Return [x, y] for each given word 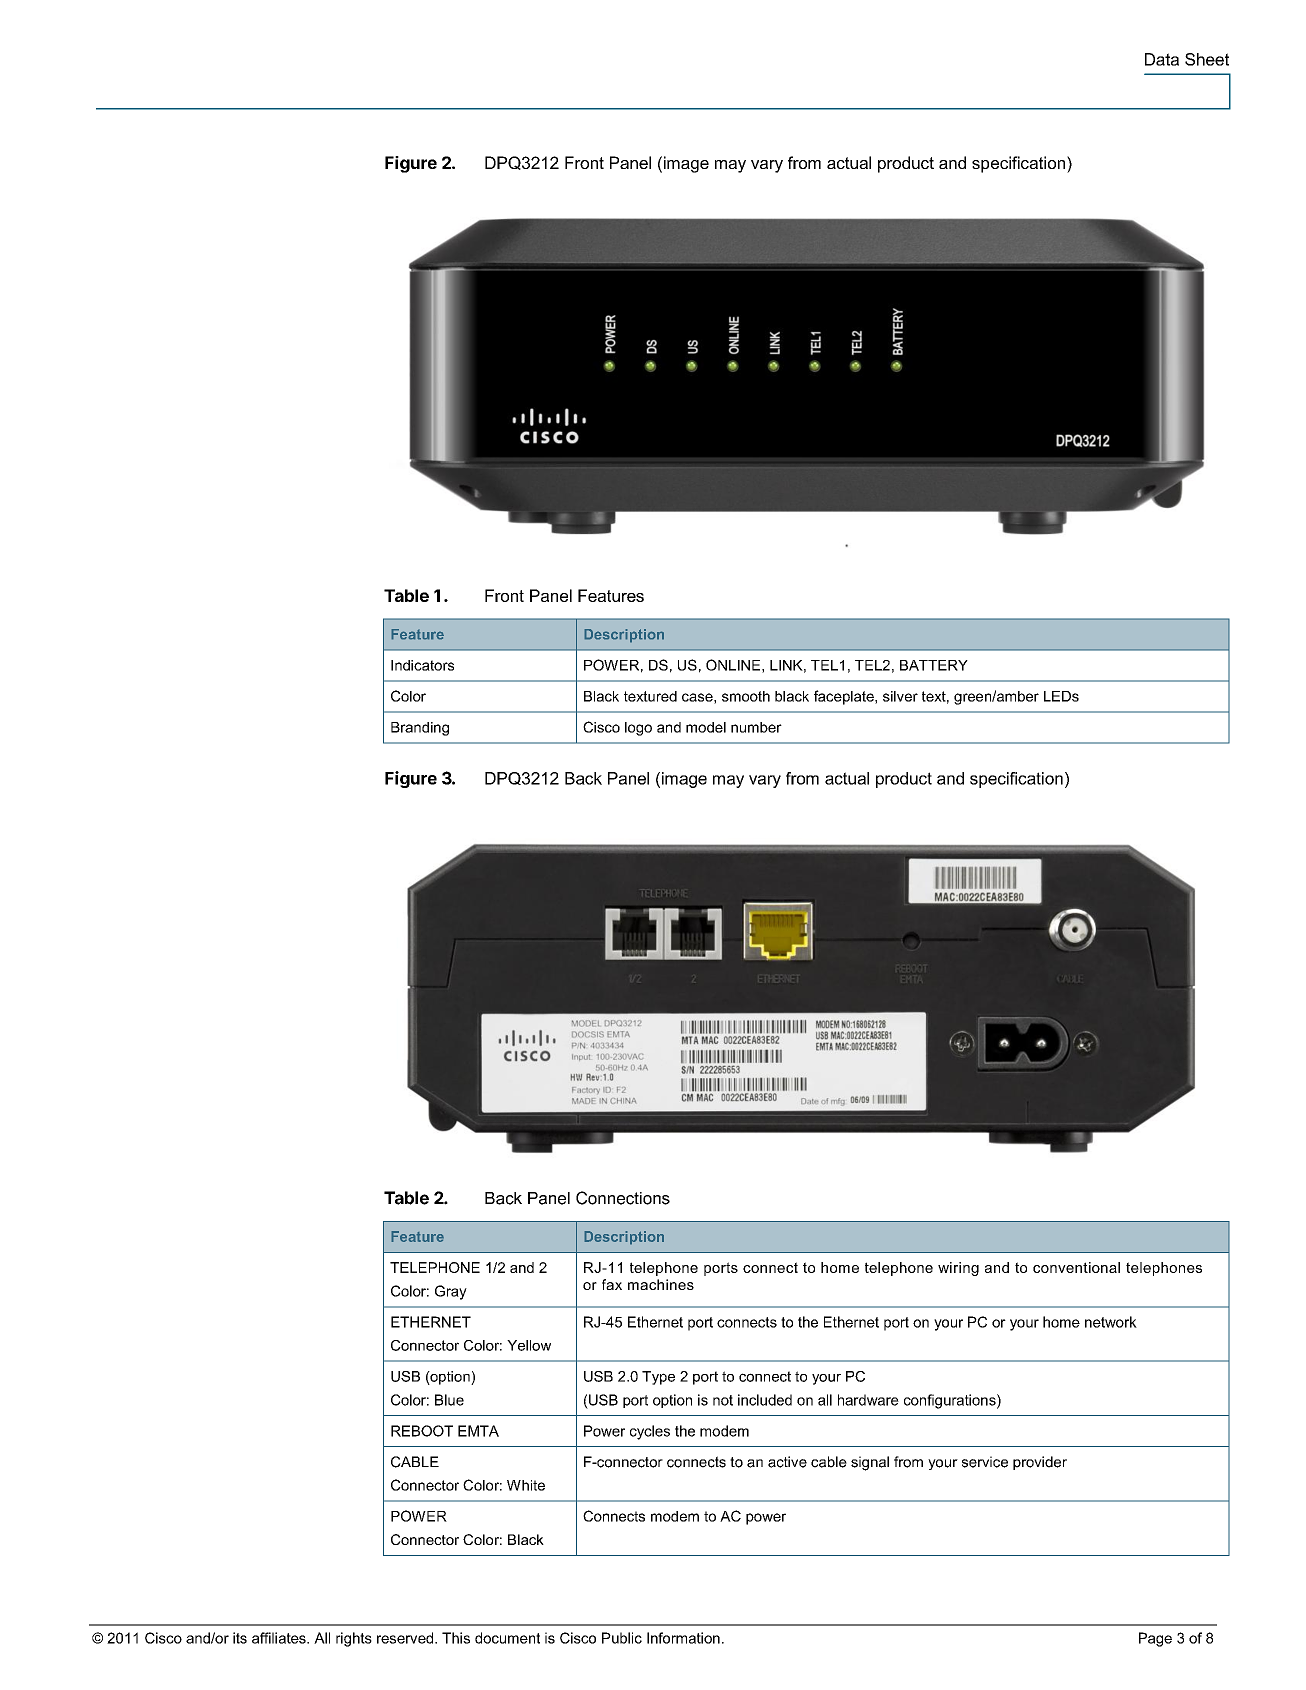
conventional [1076, 1267]
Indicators [422, 665]
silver [900, 696]
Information [683, 1638]
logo [638, 729]
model [706, 727]
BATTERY [934, 665]
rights [354, 1639]
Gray [451, 1292]
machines [661, 1284]
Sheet [1207, 59]
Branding [420, 729]
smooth [746, 696]
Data [1162, 59]
